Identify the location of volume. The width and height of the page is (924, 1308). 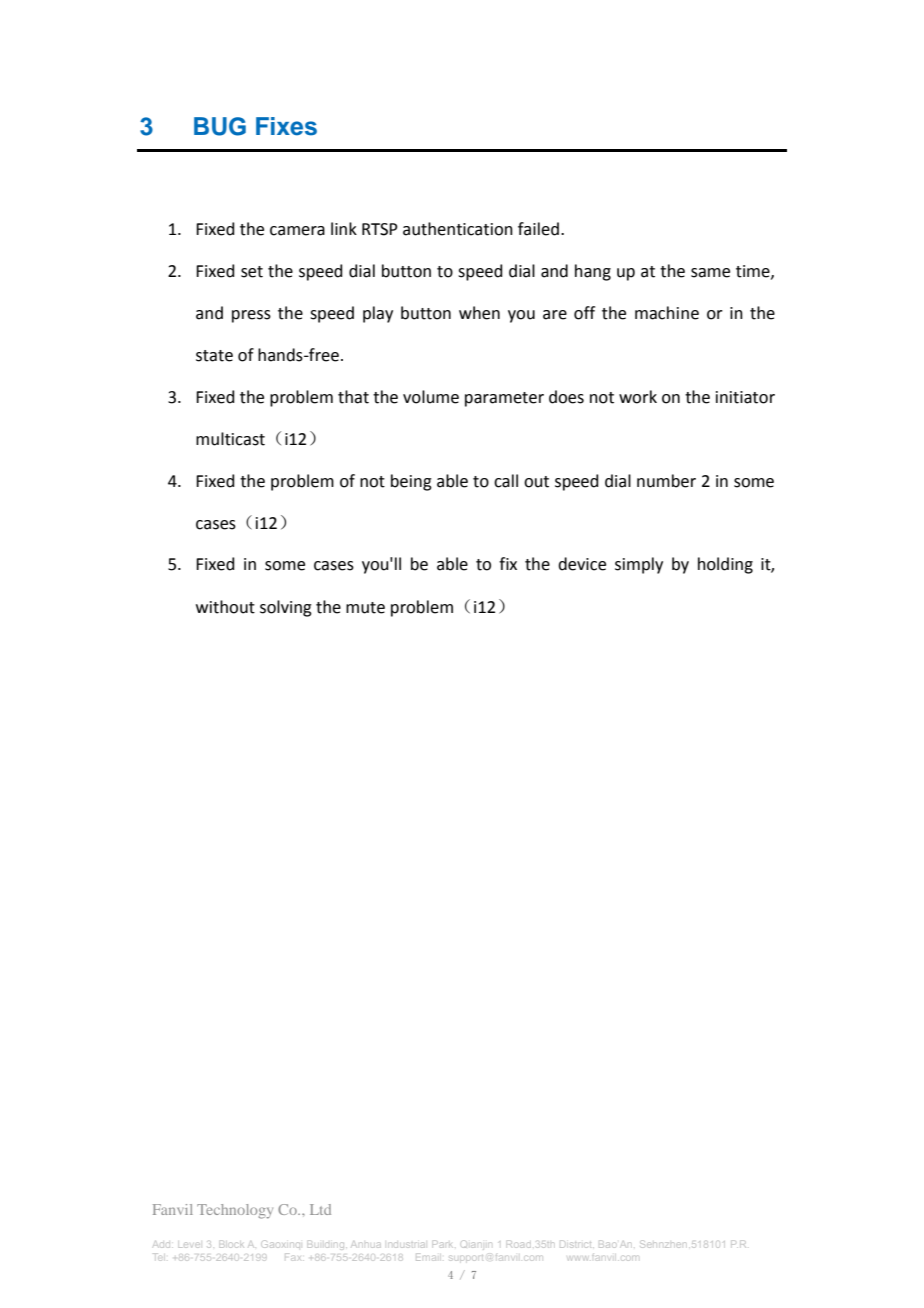
(431, 397).
